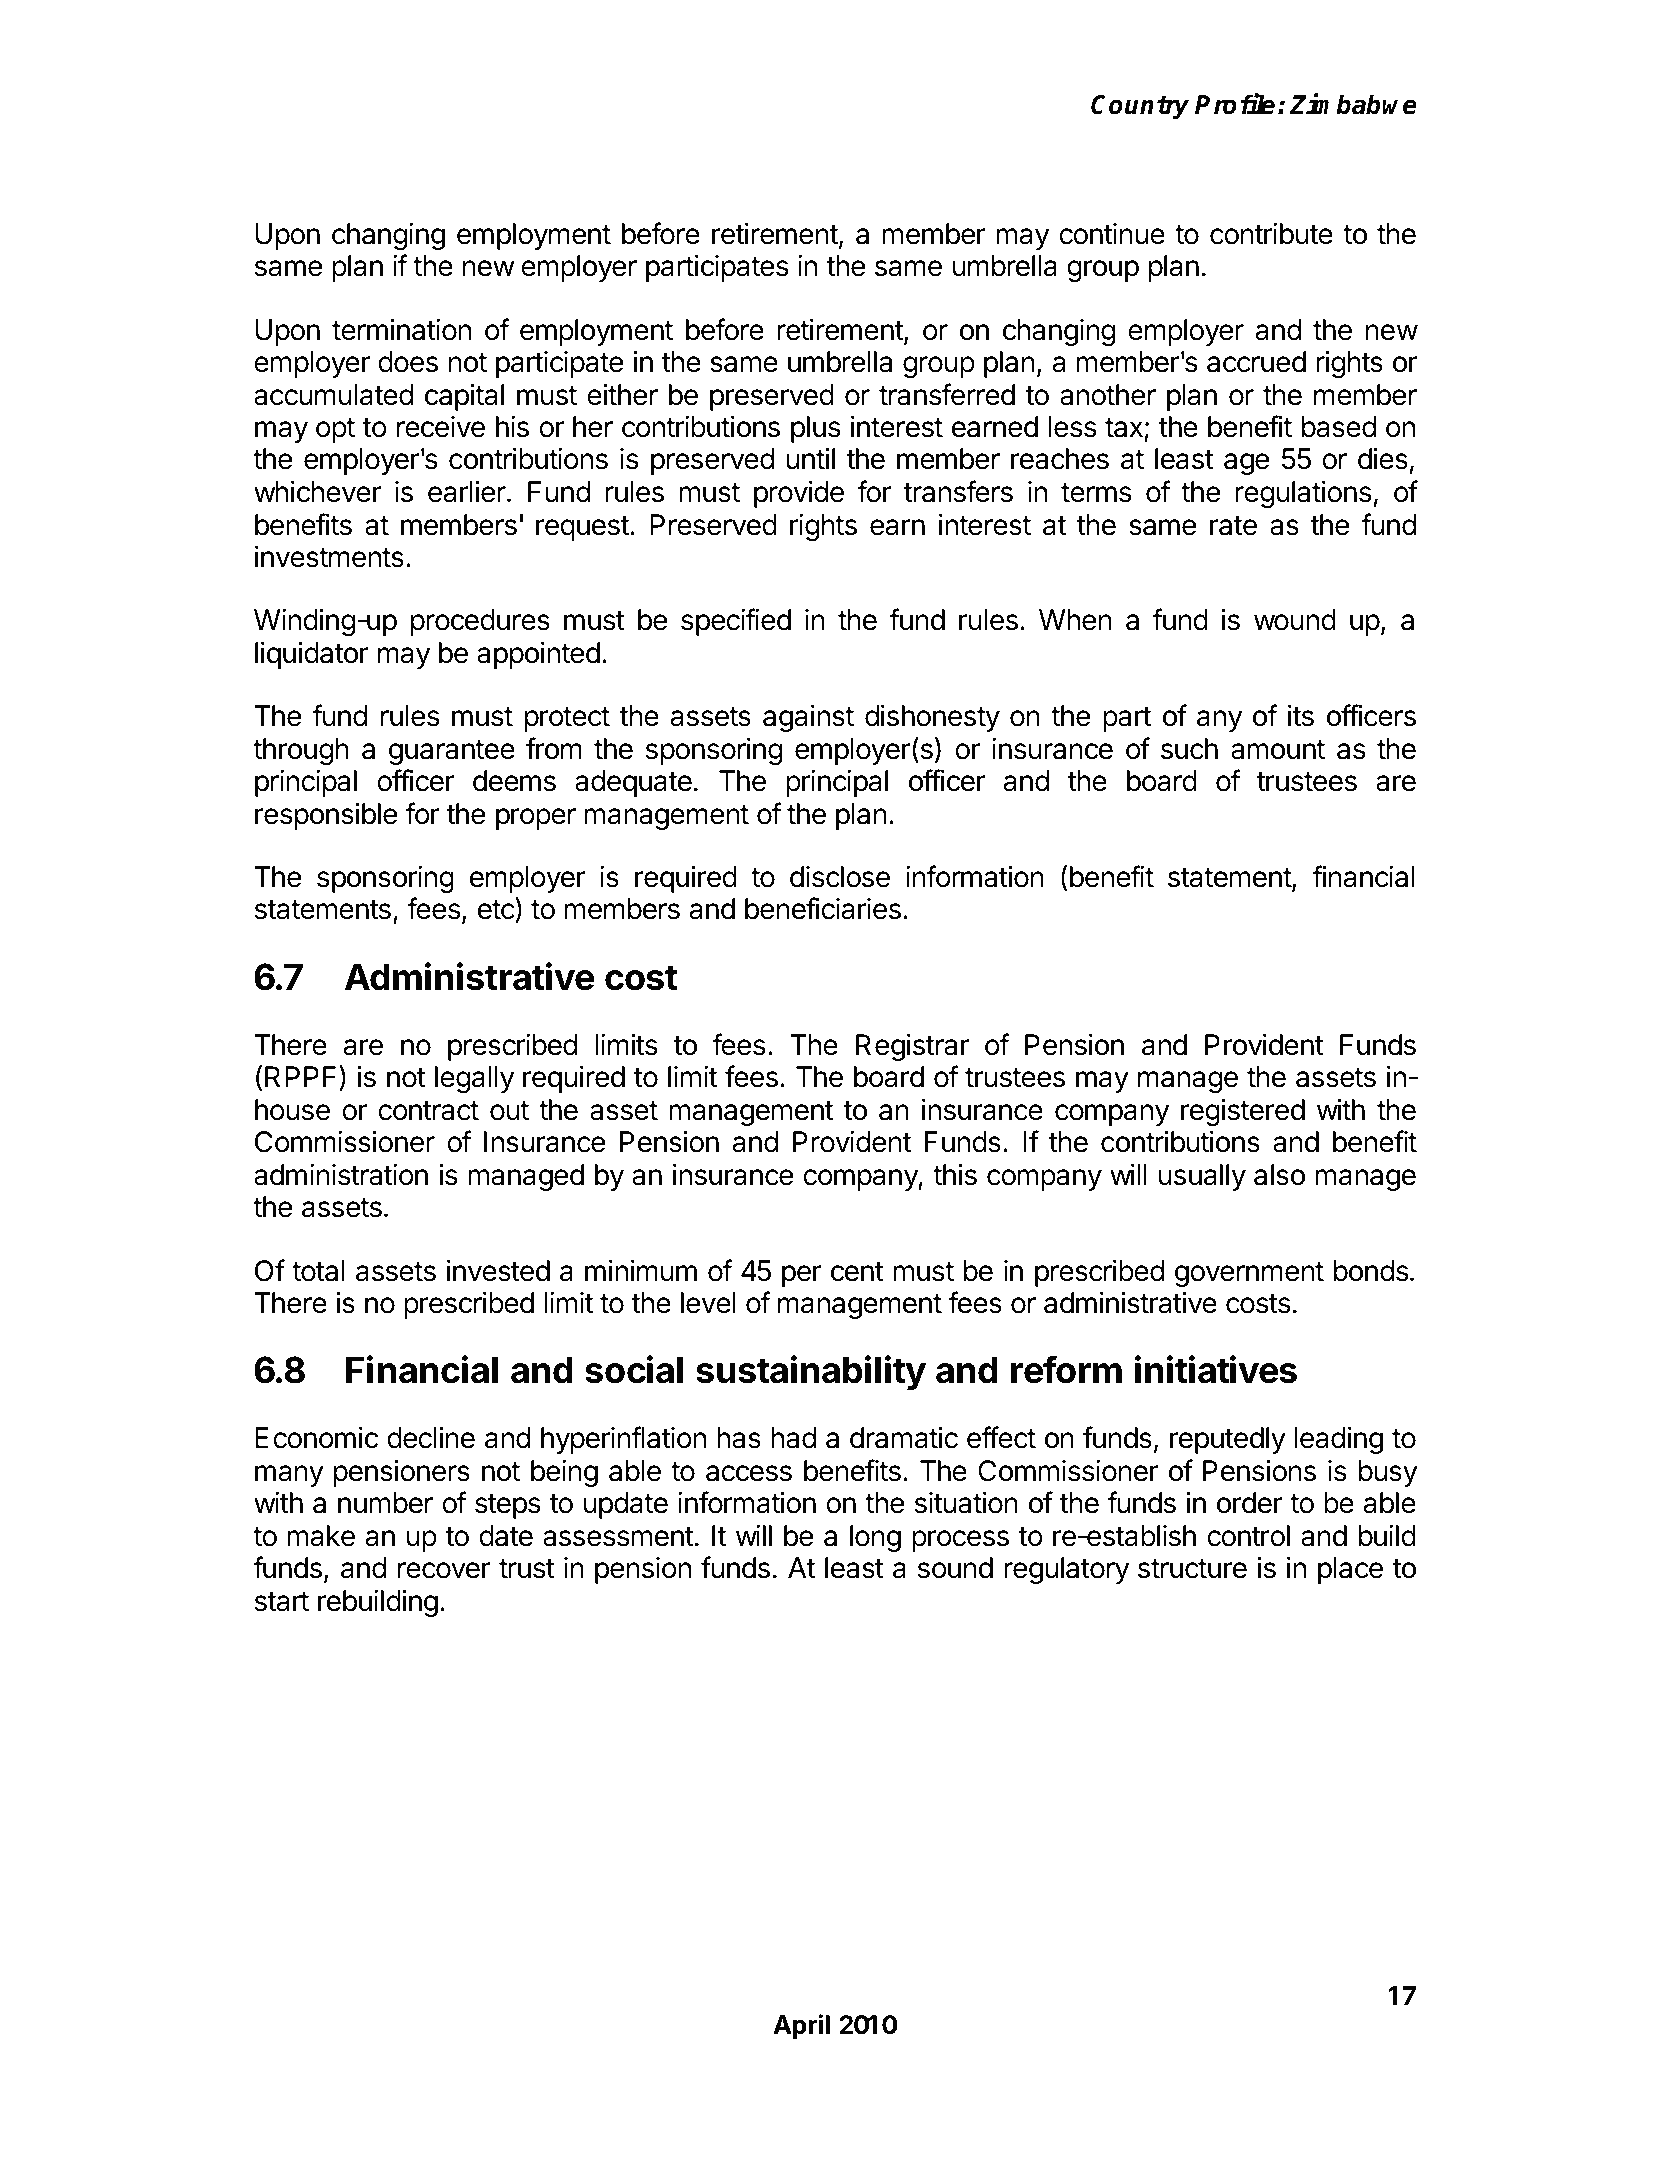 Image resolution: width=1671 pixels, height=2163 pixels. Describe the element at coordinates (480, 622) in the screenshot. I see `procedures` at that location.
